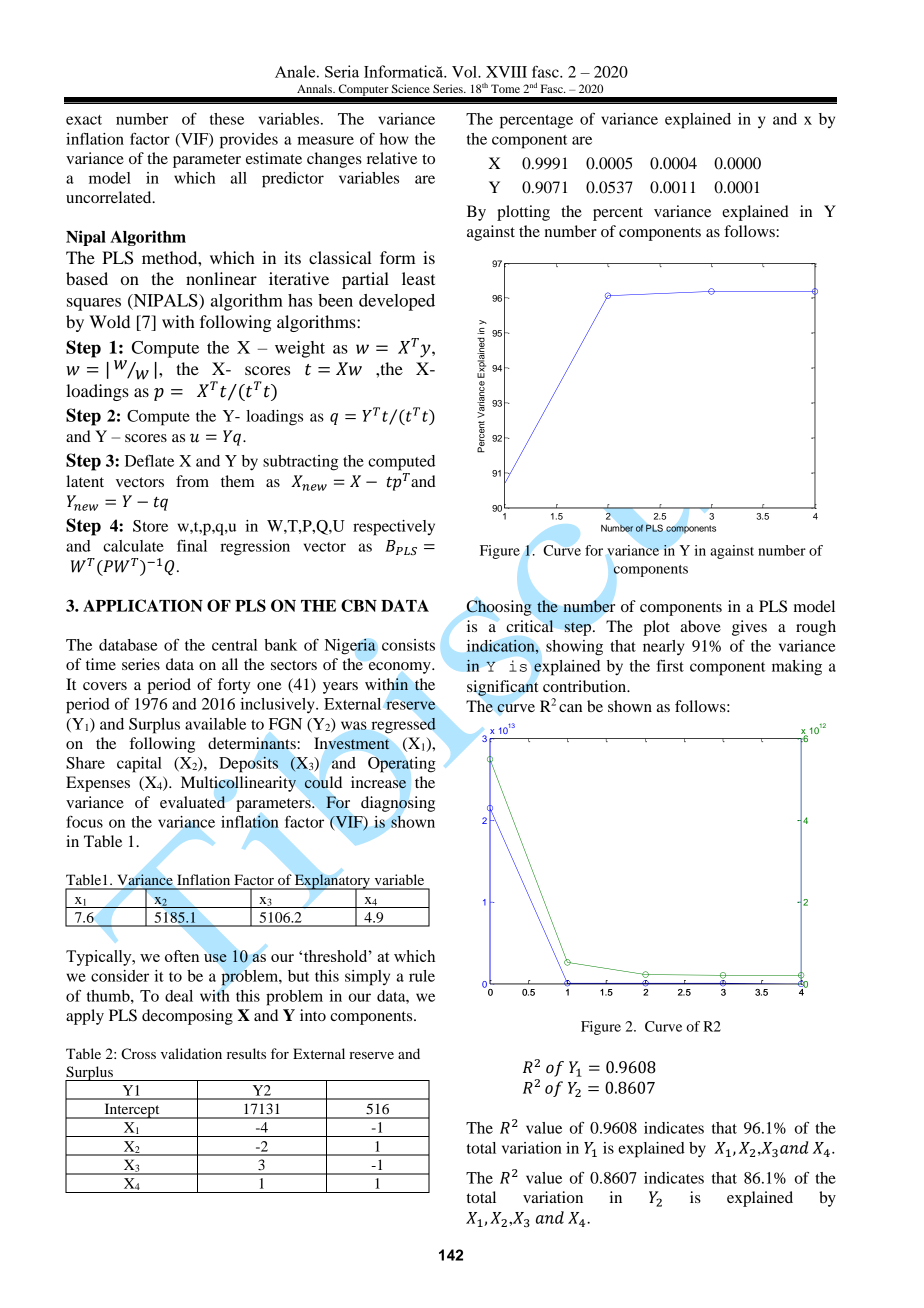 The width and height of the screenshot is (924, 1308). Describe the element at coordinates (411, 88) in the screenshot. I see `Science` at that location.
